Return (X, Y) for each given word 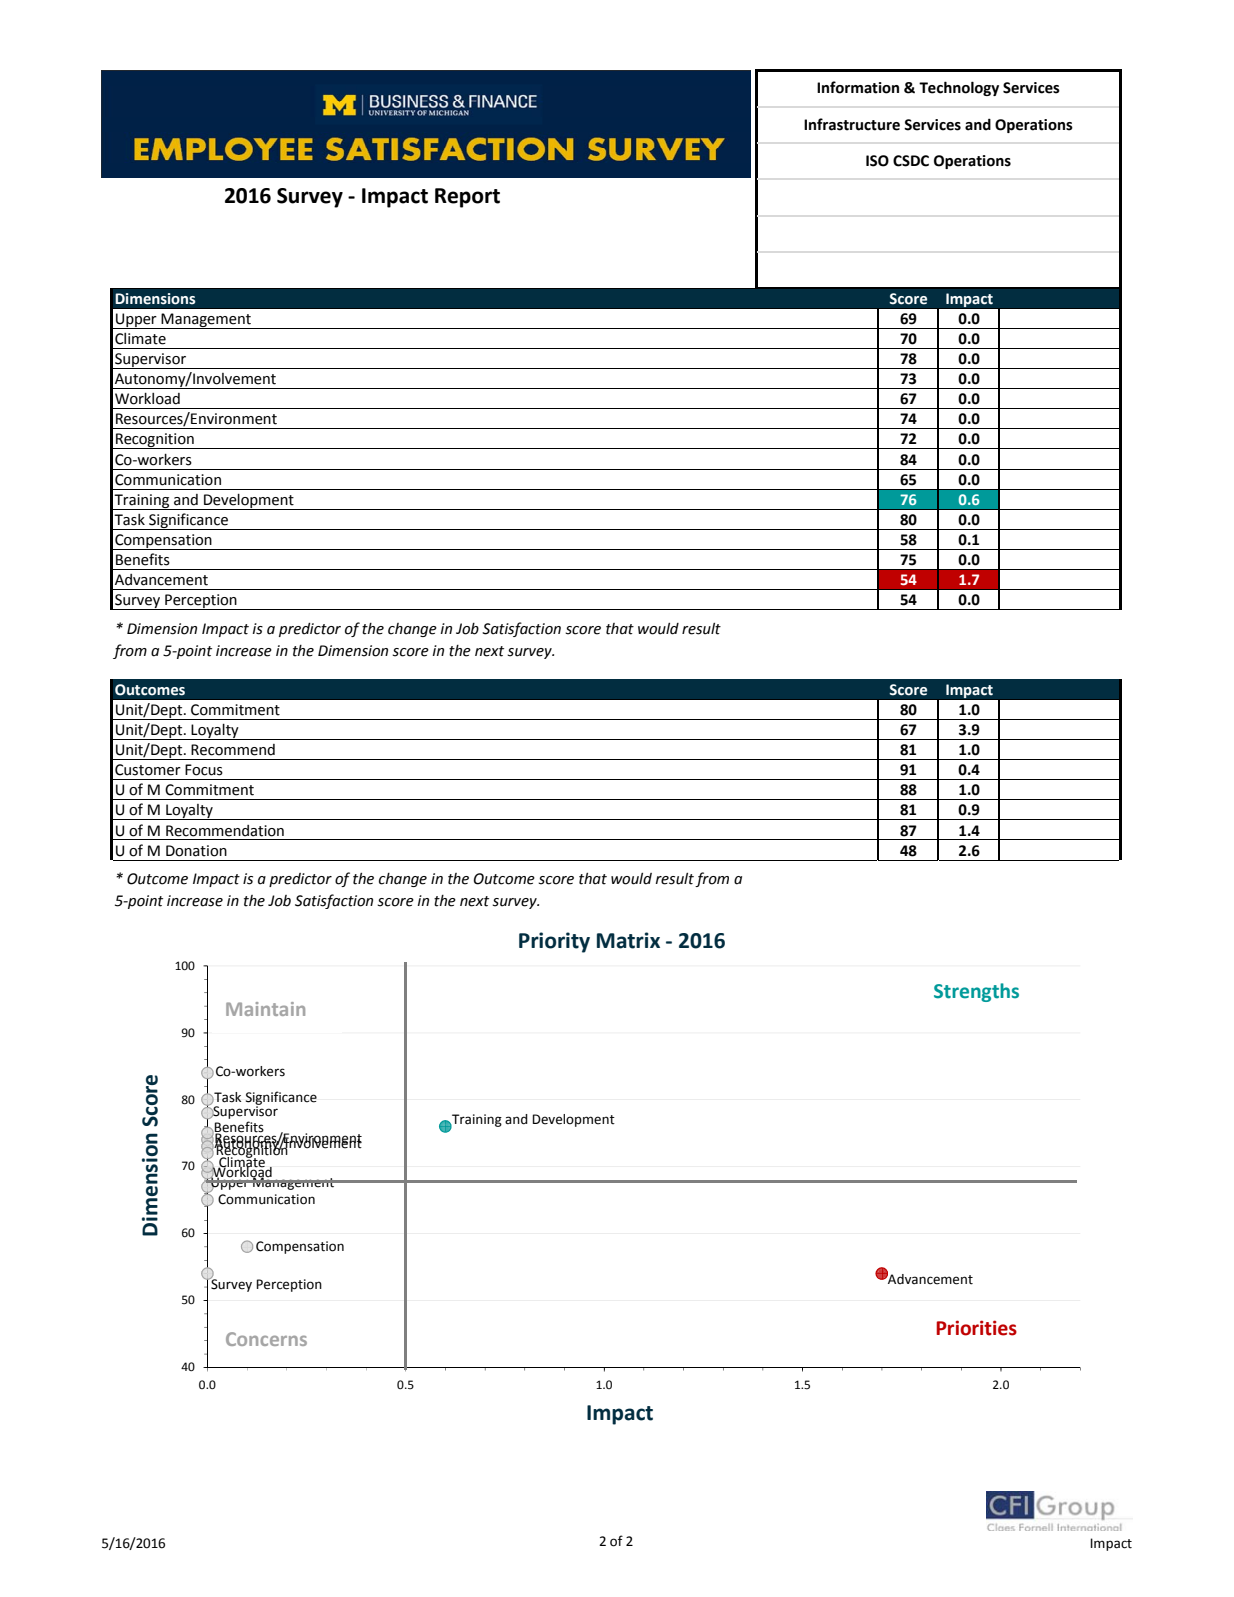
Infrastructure (852, 124)
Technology (959, 88)
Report (467, 198)
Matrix (628, 940)
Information (858, 87)
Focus (204, 770)
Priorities (976, 1328)
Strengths (976, 992)
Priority (554, 942)
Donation (196, 851)
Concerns (266, 1339)
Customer (148, 770)
